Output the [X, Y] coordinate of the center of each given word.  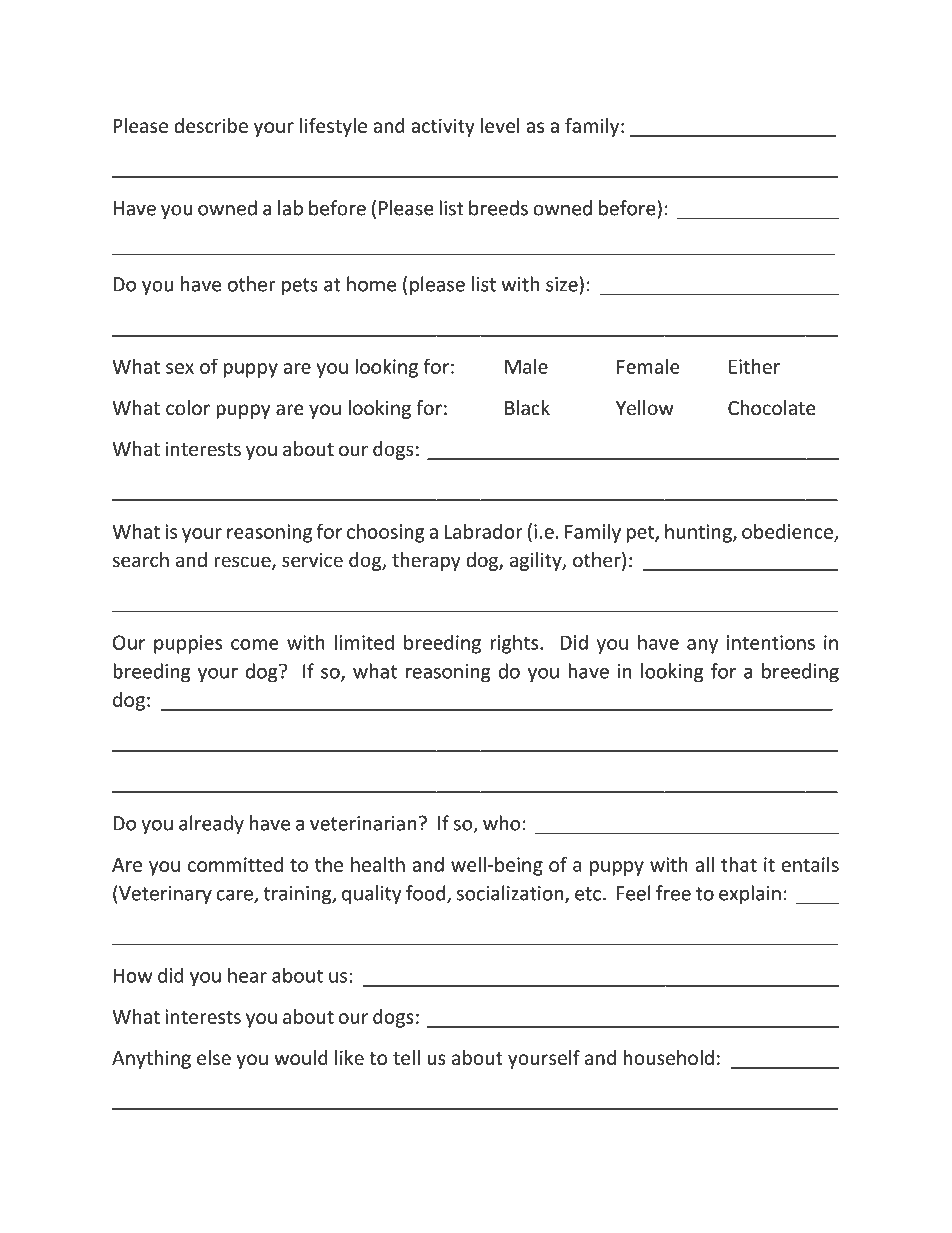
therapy [426, 561]
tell [406, 1057]
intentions [771, 642]
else [214, 1057]
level [500, 125]
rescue [243, 563]
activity [443, 127]
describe [211, 125]
